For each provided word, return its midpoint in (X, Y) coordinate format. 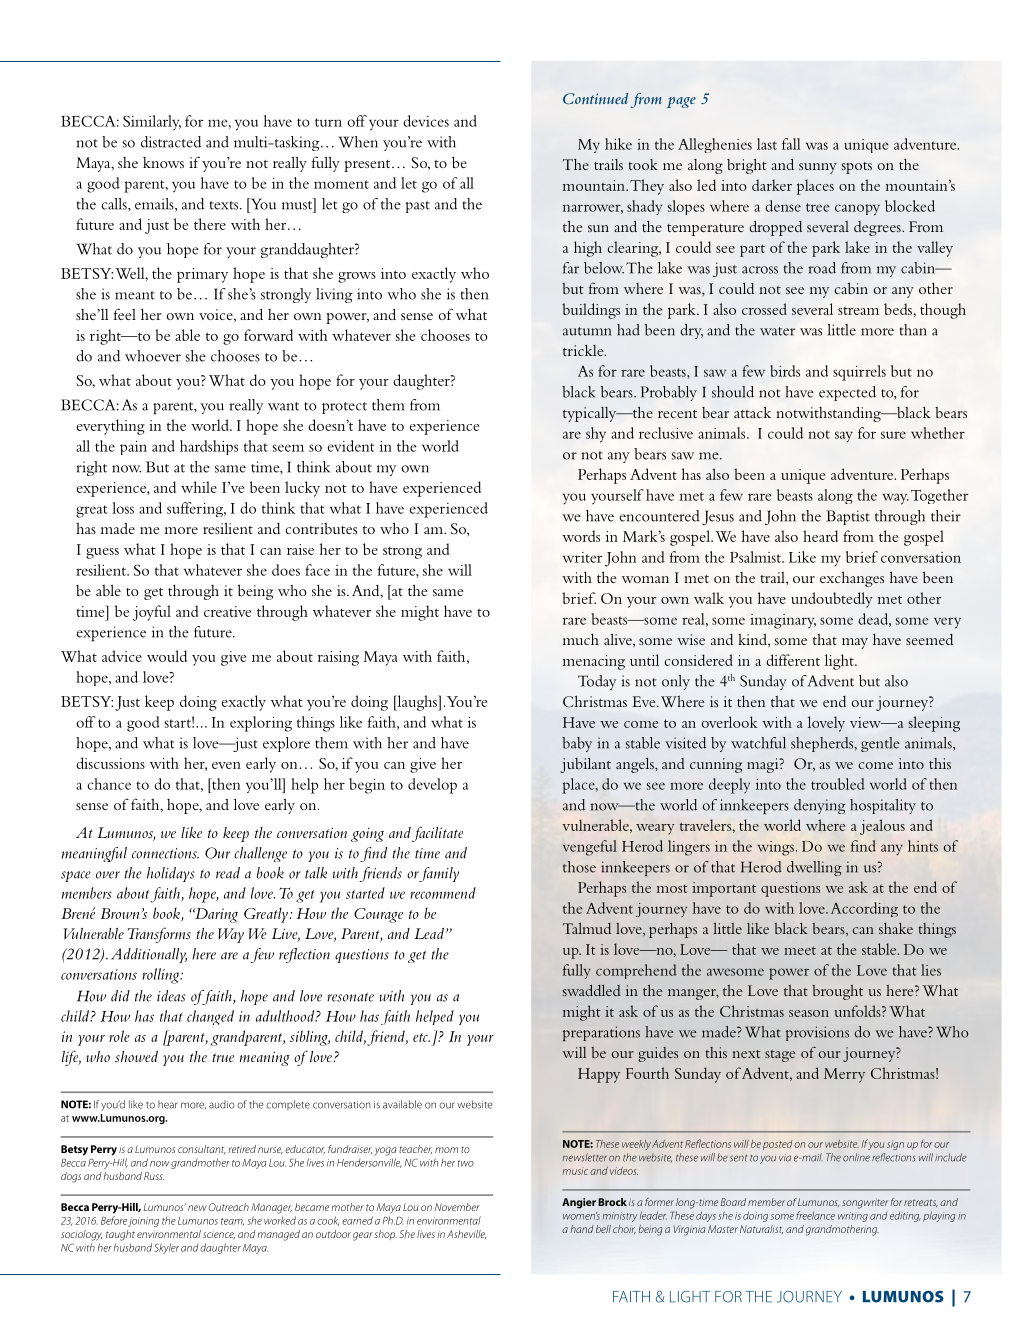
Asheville (466, 1234)
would (167, 656)
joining (143, 1222)
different (793, 660)
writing (853, 1217)
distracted (171, 142)
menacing (594, 662)
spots (857, 168)
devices (426, 121)
